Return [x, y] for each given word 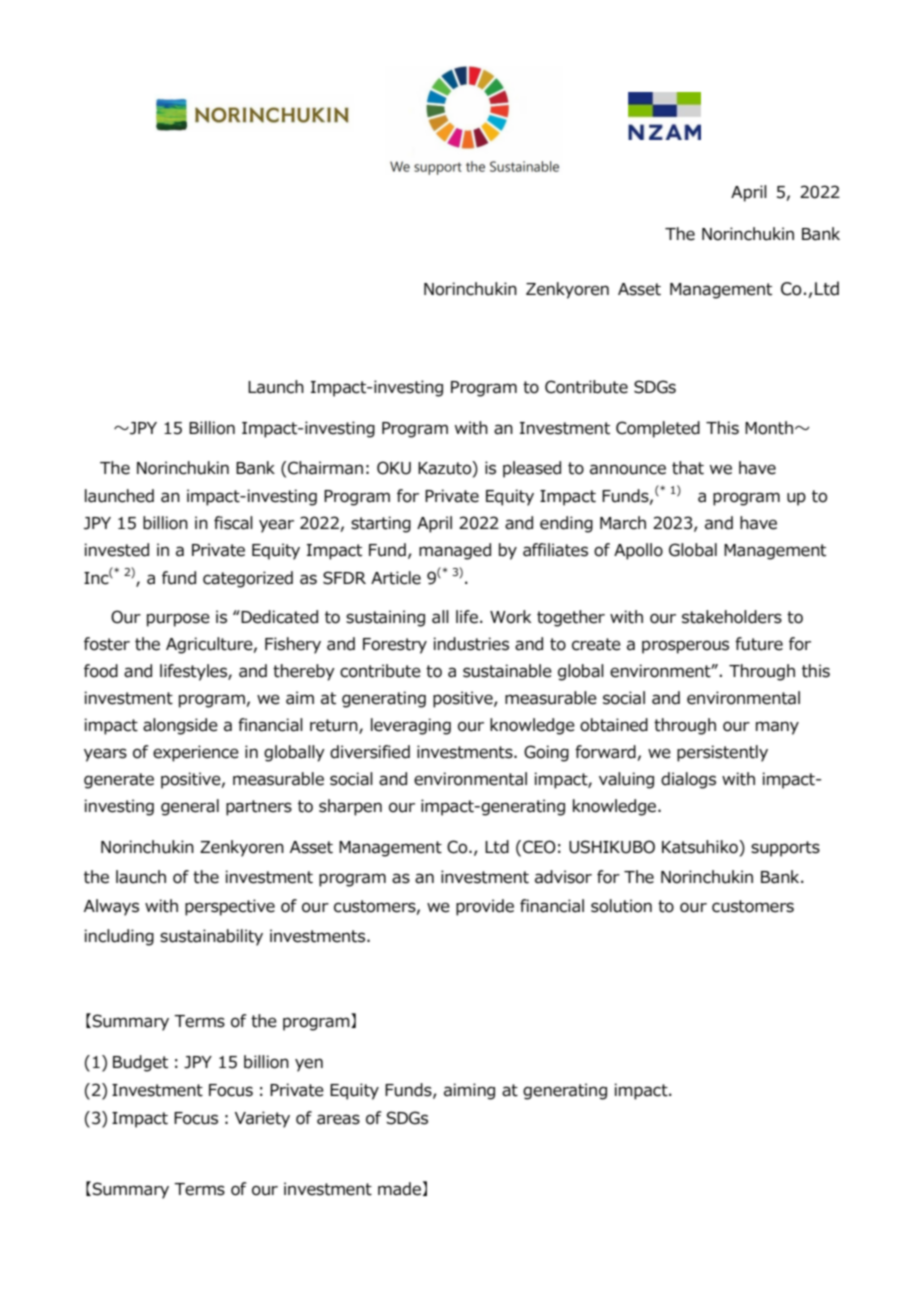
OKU [394, 468]
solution [621, 906]
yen [309, 1065]
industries [471, 644]
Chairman [324, 468]
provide [485, 907]
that [688, 468]
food [101, 671]
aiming [469, 1091]
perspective [230, 907]
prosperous [685, 647]
